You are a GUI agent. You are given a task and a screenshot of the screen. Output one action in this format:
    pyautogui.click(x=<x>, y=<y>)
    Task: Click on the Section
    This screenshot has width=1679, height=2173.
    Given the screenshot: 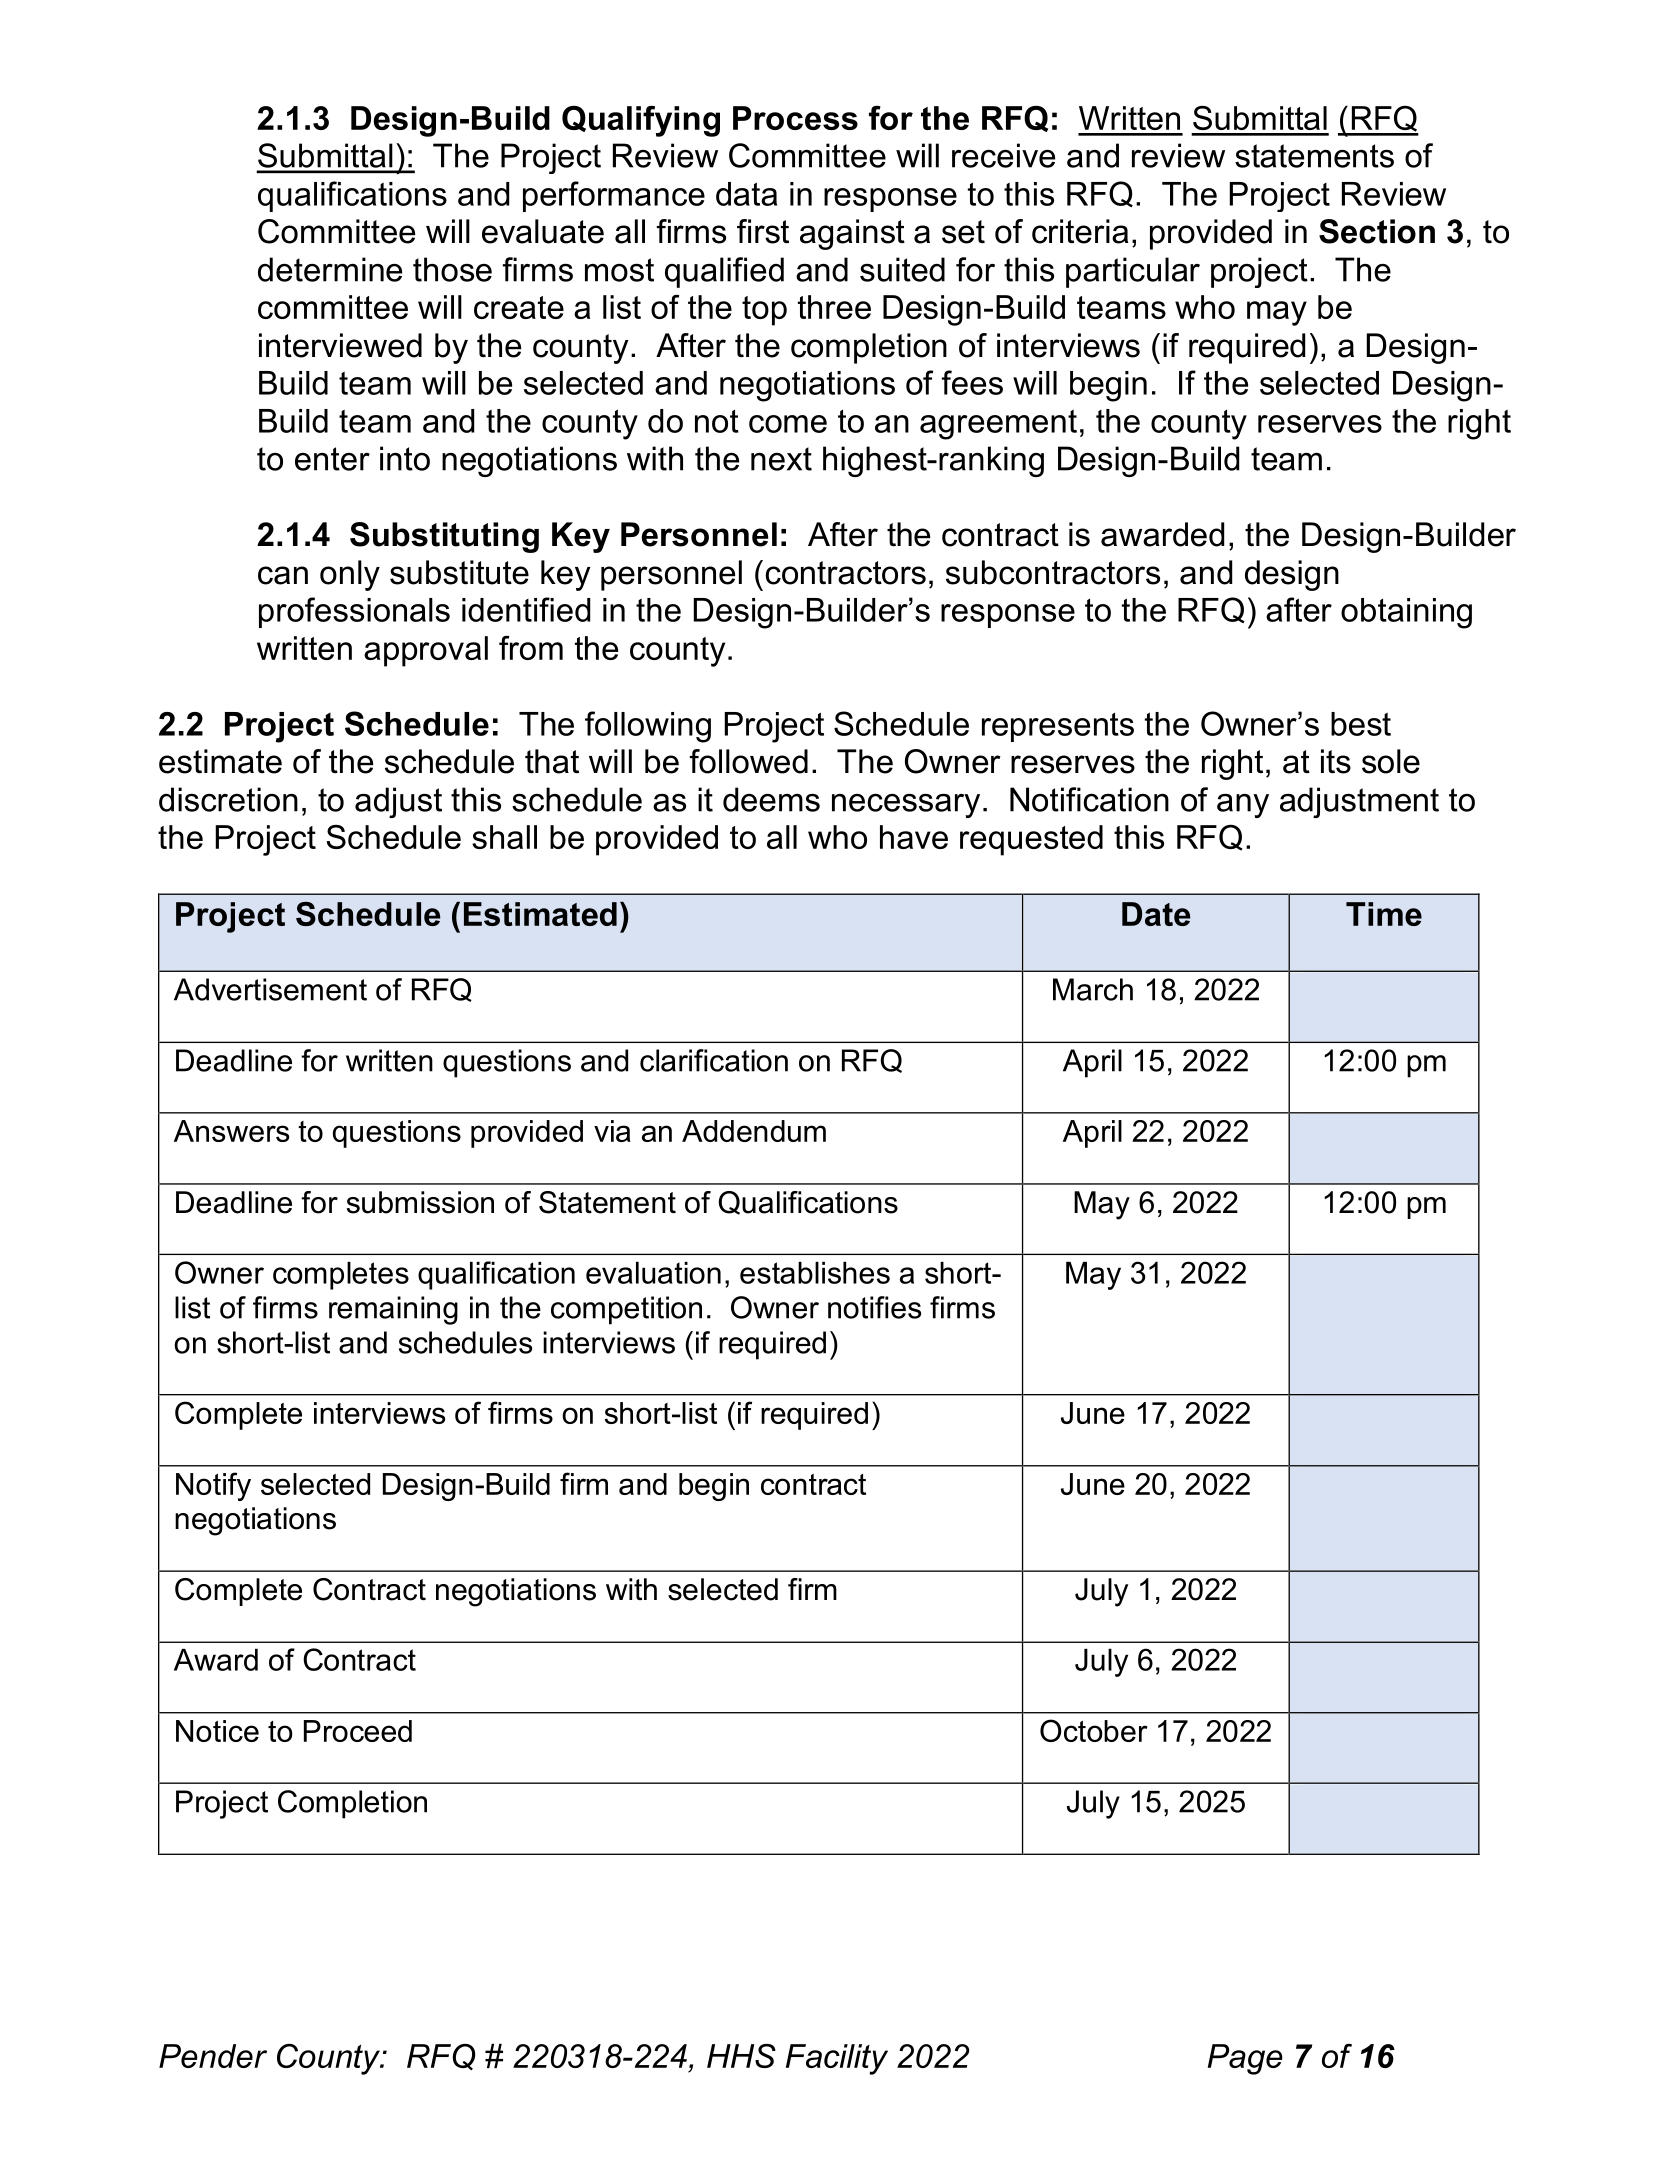 What is the action you would take?
    pyautogui.click(x=1377, y=231)
